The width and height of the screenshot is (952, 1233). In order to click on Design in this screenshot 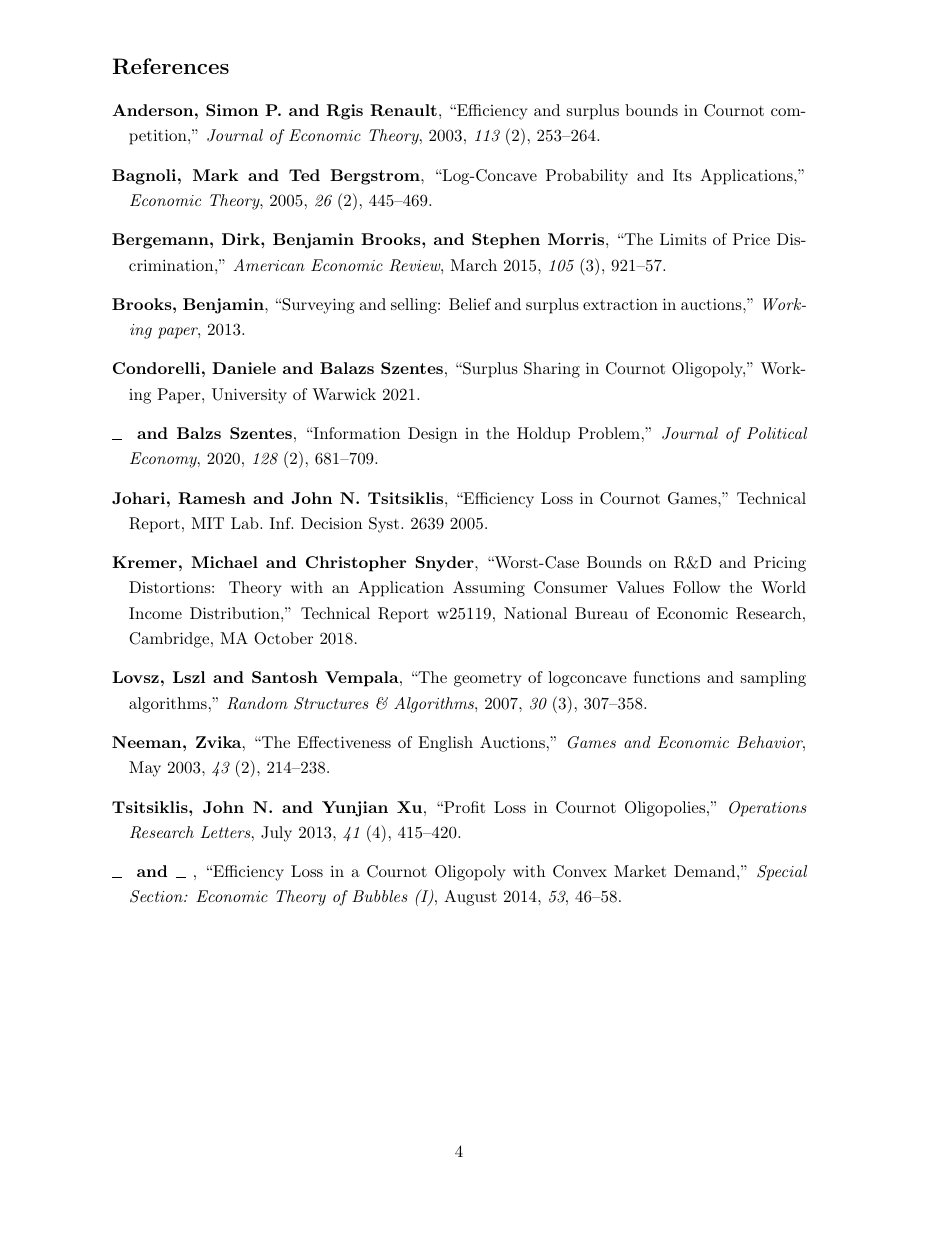, I will do `click(432, 435)`.
